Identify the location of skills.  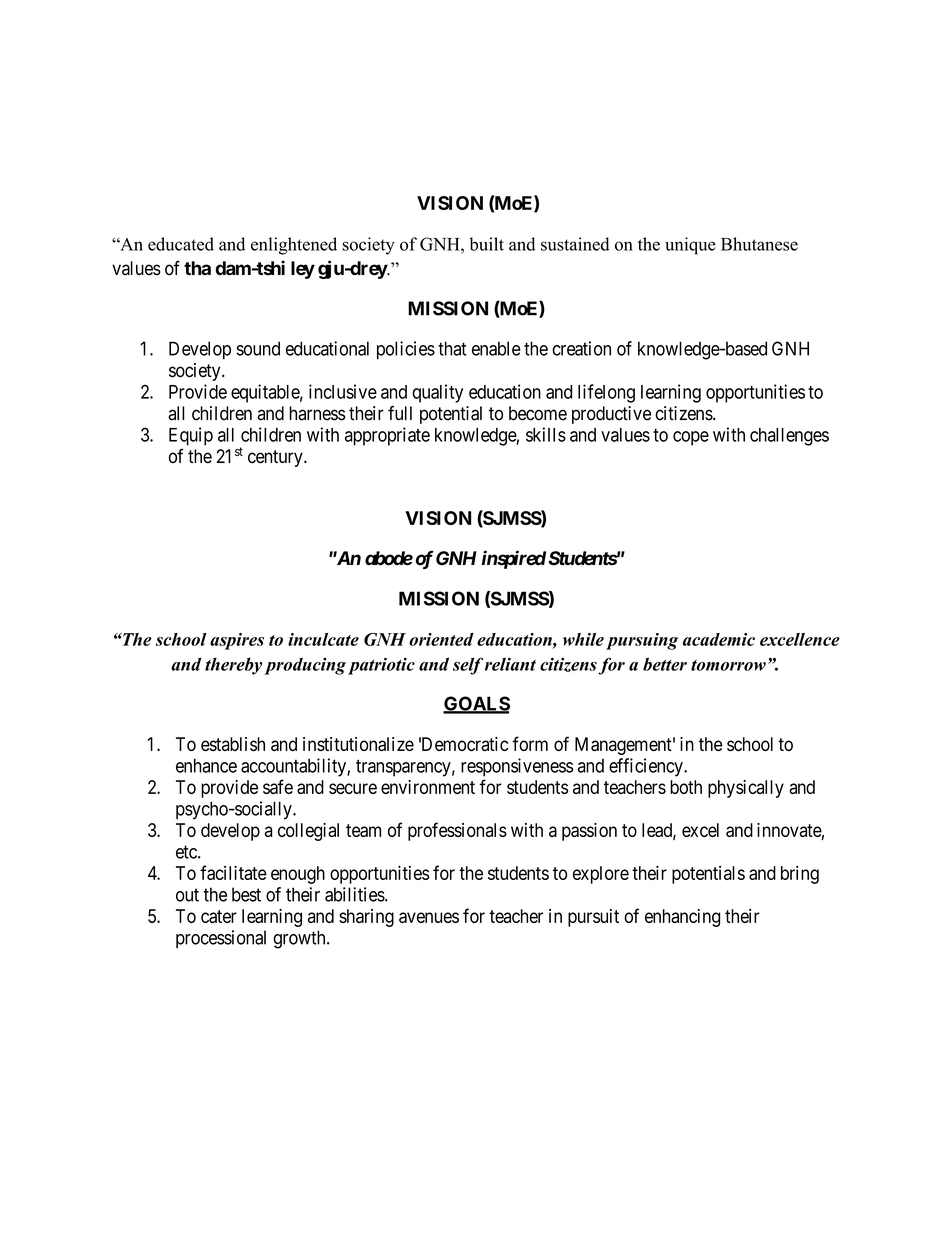
(546, 434).
